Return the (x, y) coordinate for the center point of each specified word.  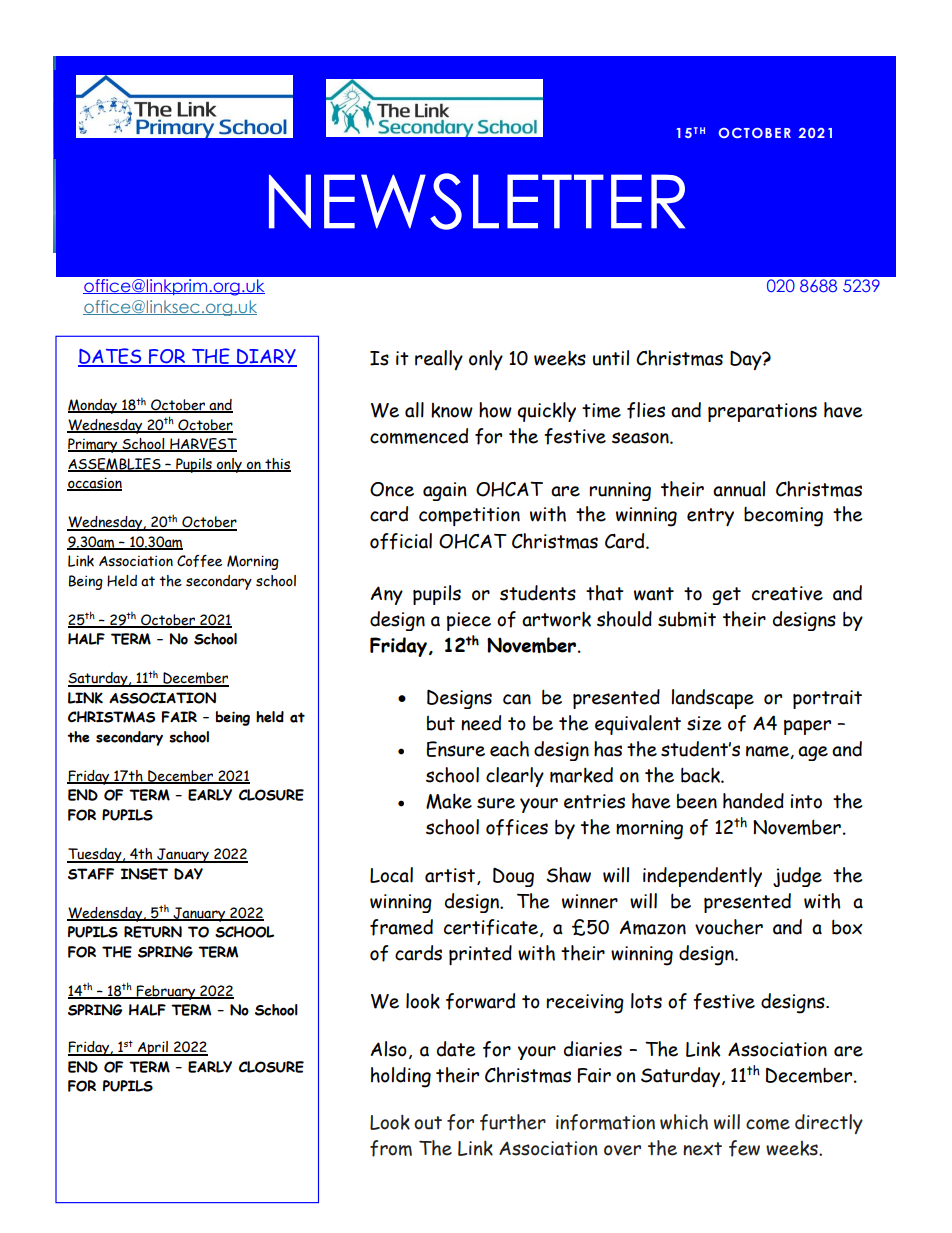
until (611, 358)
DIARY (266, 357)
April (152, 1048)
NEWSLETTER (477, 201)
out (428, 1123)
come (768, 1124)
